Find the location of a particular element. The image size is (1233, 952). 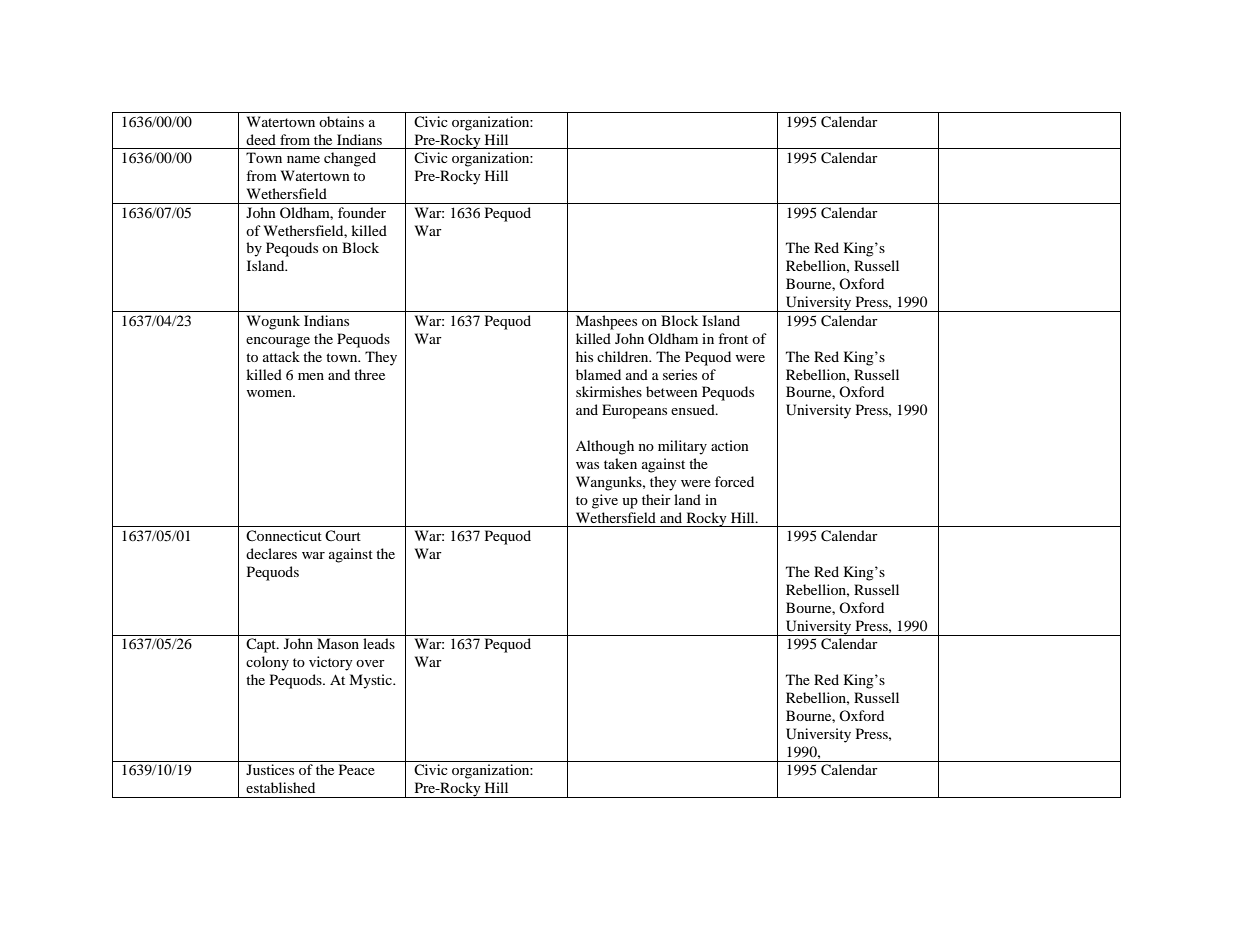

changed is located at coordinates (350, 159).
